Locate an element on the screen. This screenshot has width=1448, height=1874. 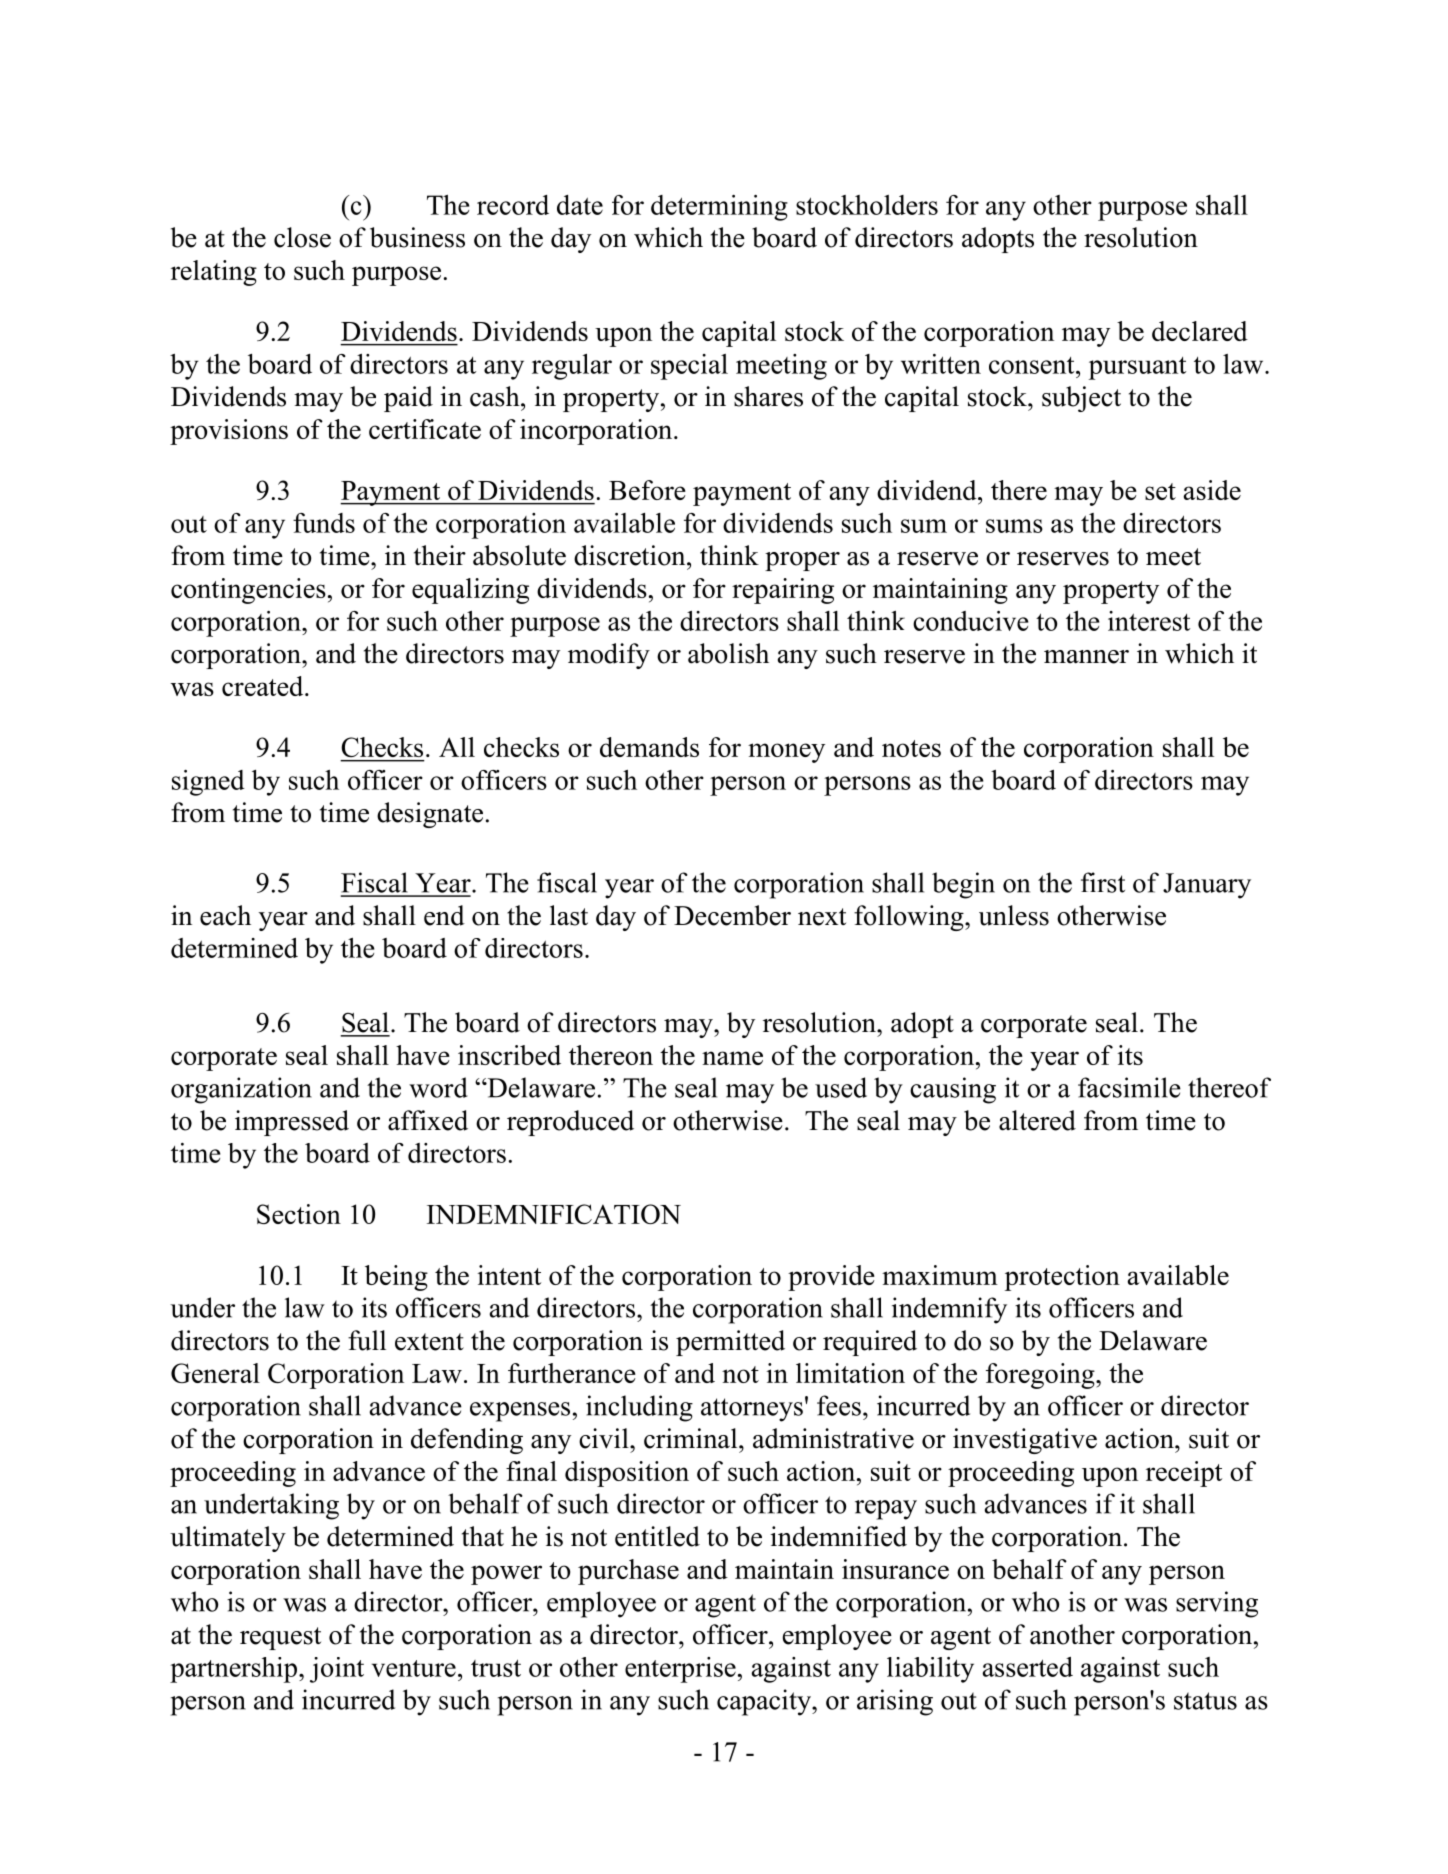
INDEMNIFICATION is located at coordinates (554, 1214).
